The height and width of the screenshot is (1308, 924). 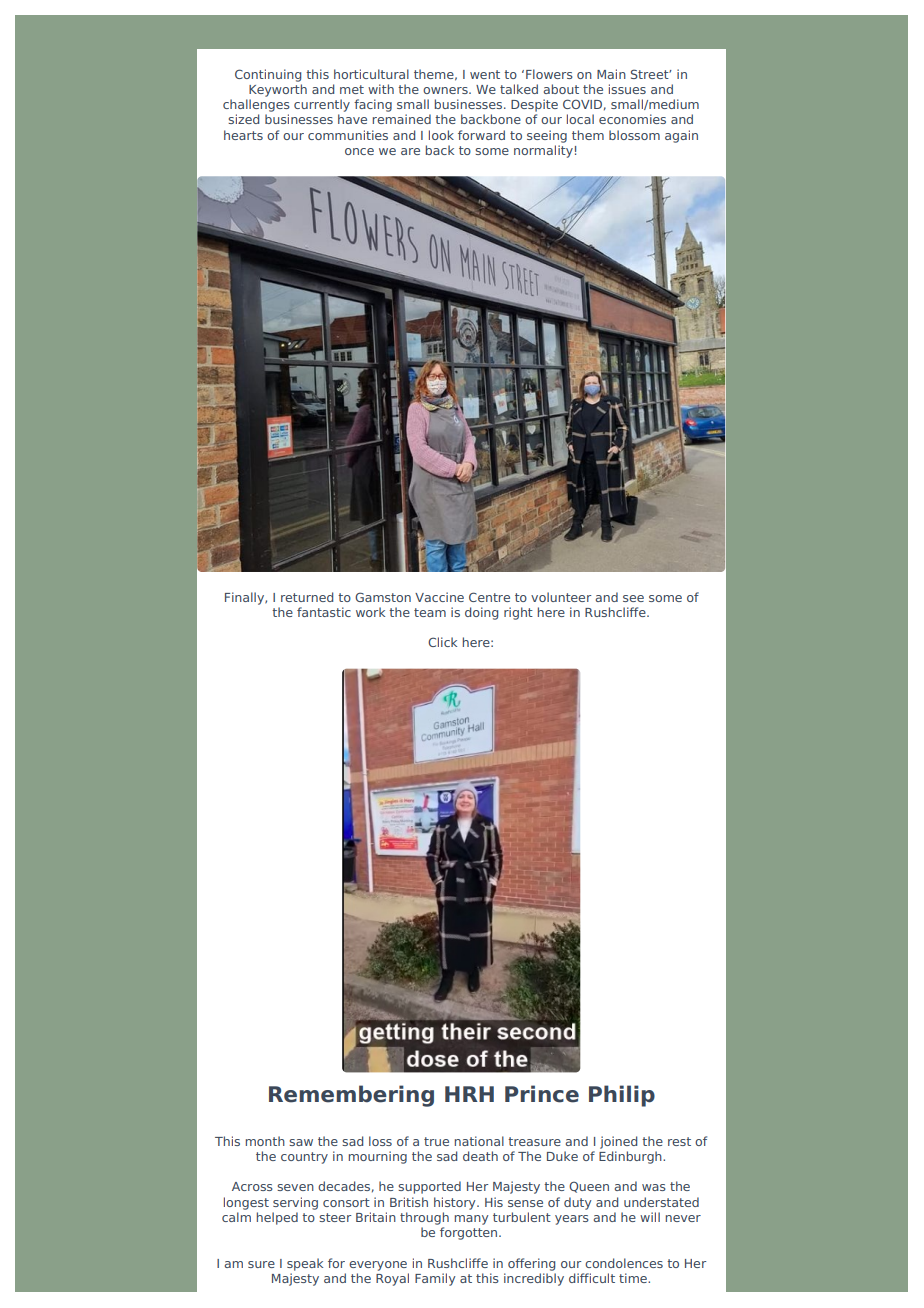 I want to click on volunteer, so click(x=561, y=597).
